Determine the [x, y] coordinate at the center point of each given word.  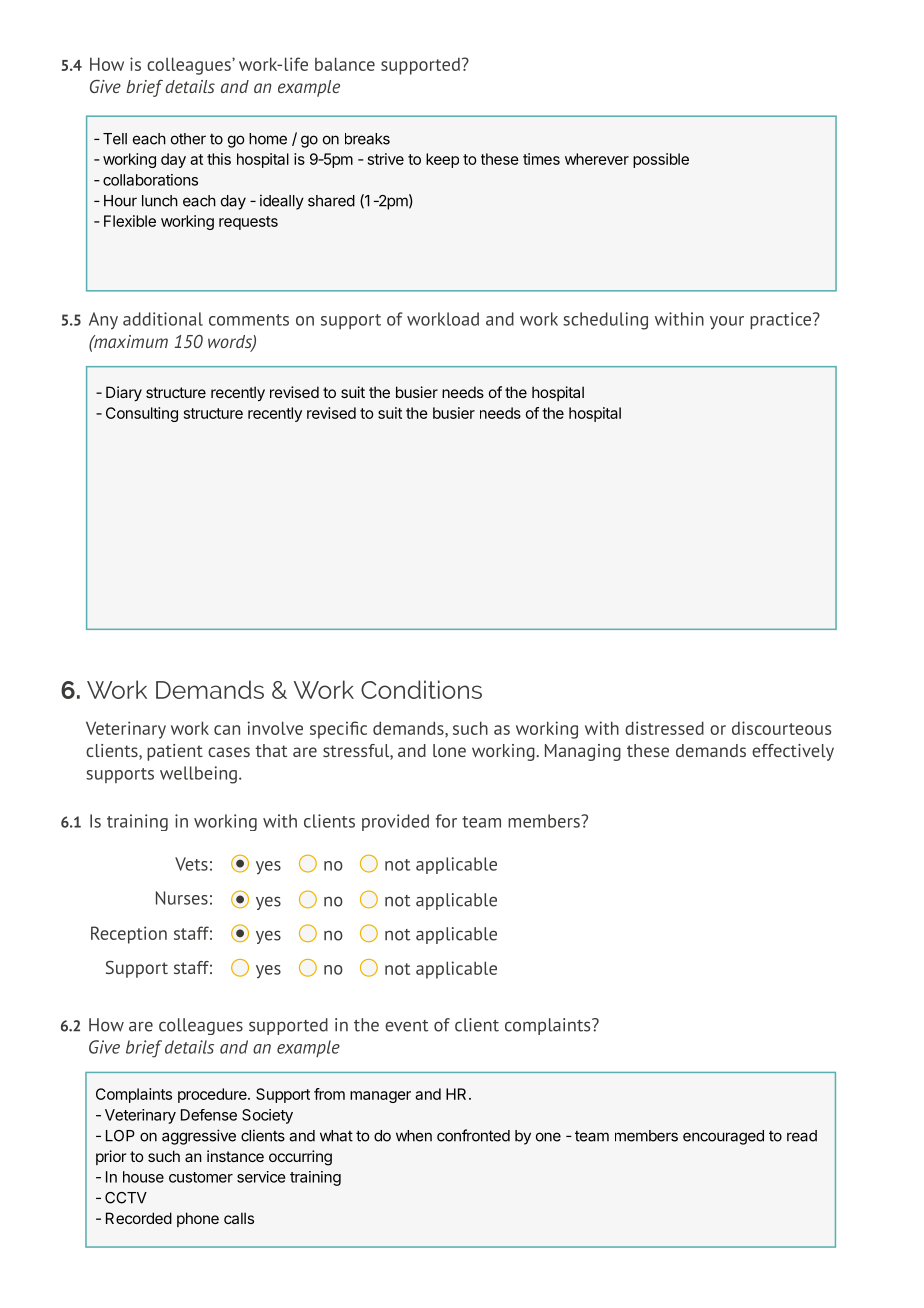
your [727, 322]
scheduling [605, 321]
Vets [191, 864]
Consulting [142, 414]
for [446, 821]
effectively [793, 752]
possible [661, 160]
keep [442, 160]
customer [201, 1177]
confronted [473, 1135]
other [188, 139]
